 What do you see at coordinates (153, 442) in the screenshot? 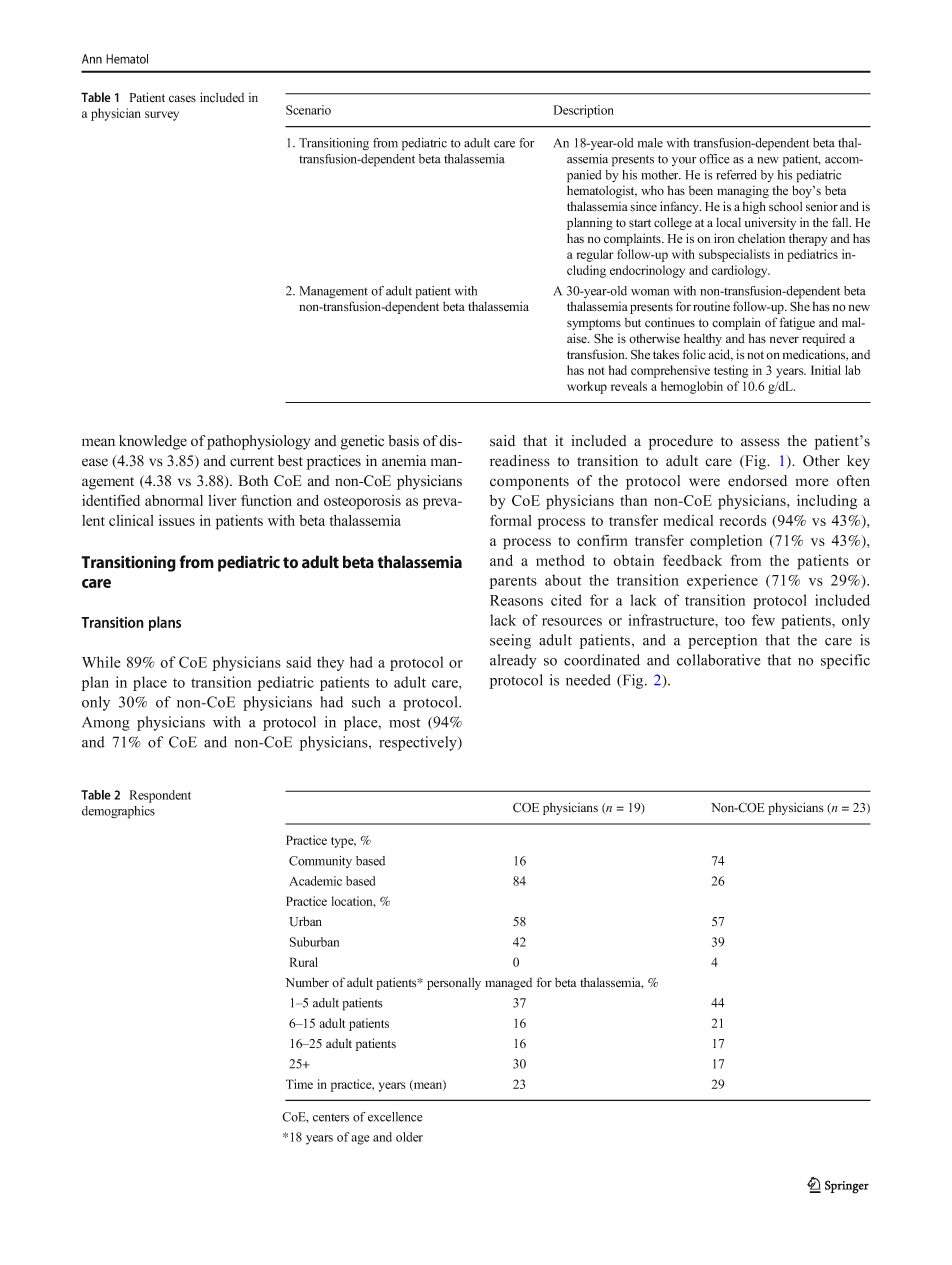
I see `knowledge` at bounding box center [153, 442].
